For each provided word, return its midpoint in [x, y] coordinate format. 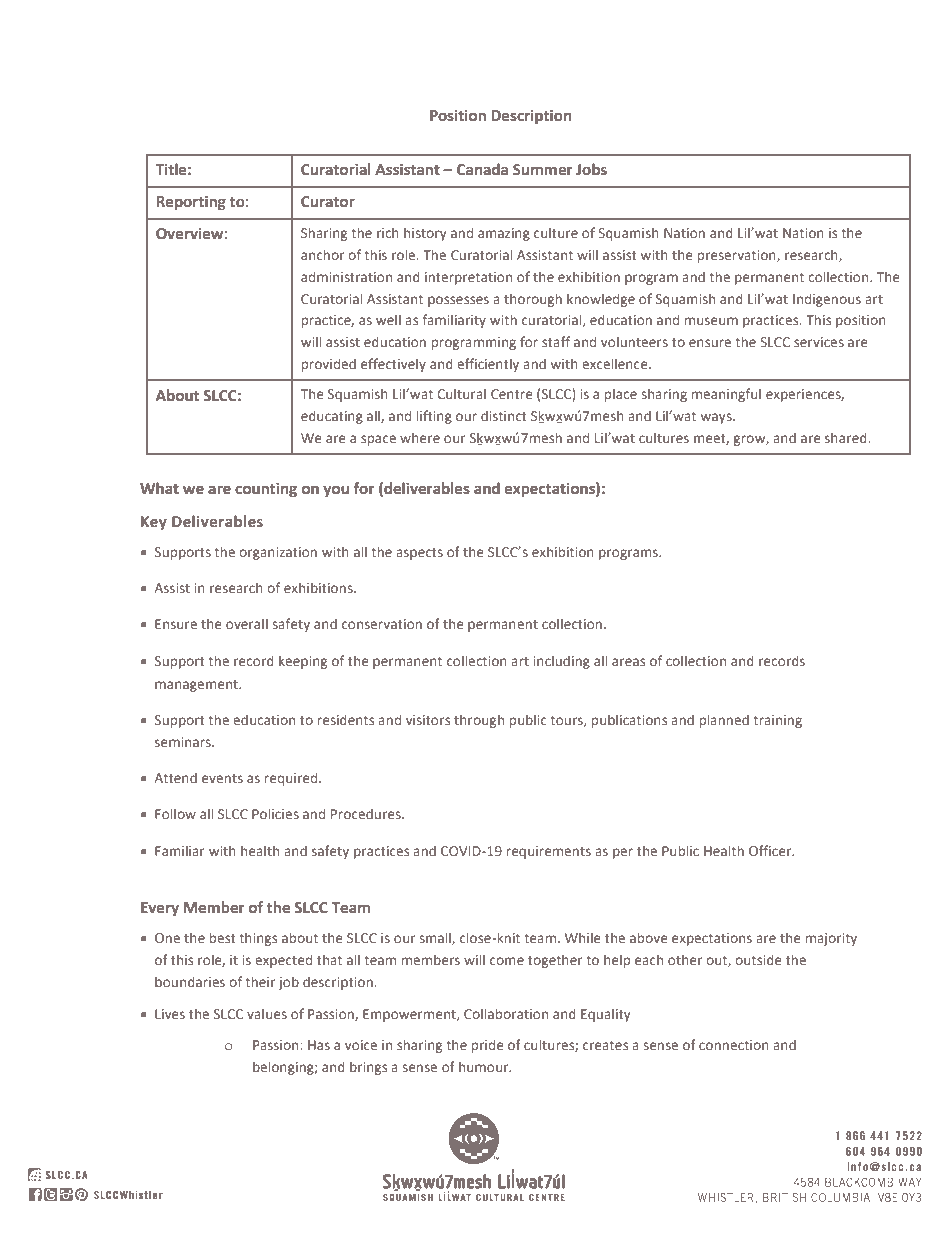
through [479, 721]
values [267, 1013]
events [222, 778]
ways [717, 418]
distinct [504, 416]
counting [266, 490]
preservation [738, 256]
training [777, 721]
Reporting [191, 203]
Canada [482, 169]
